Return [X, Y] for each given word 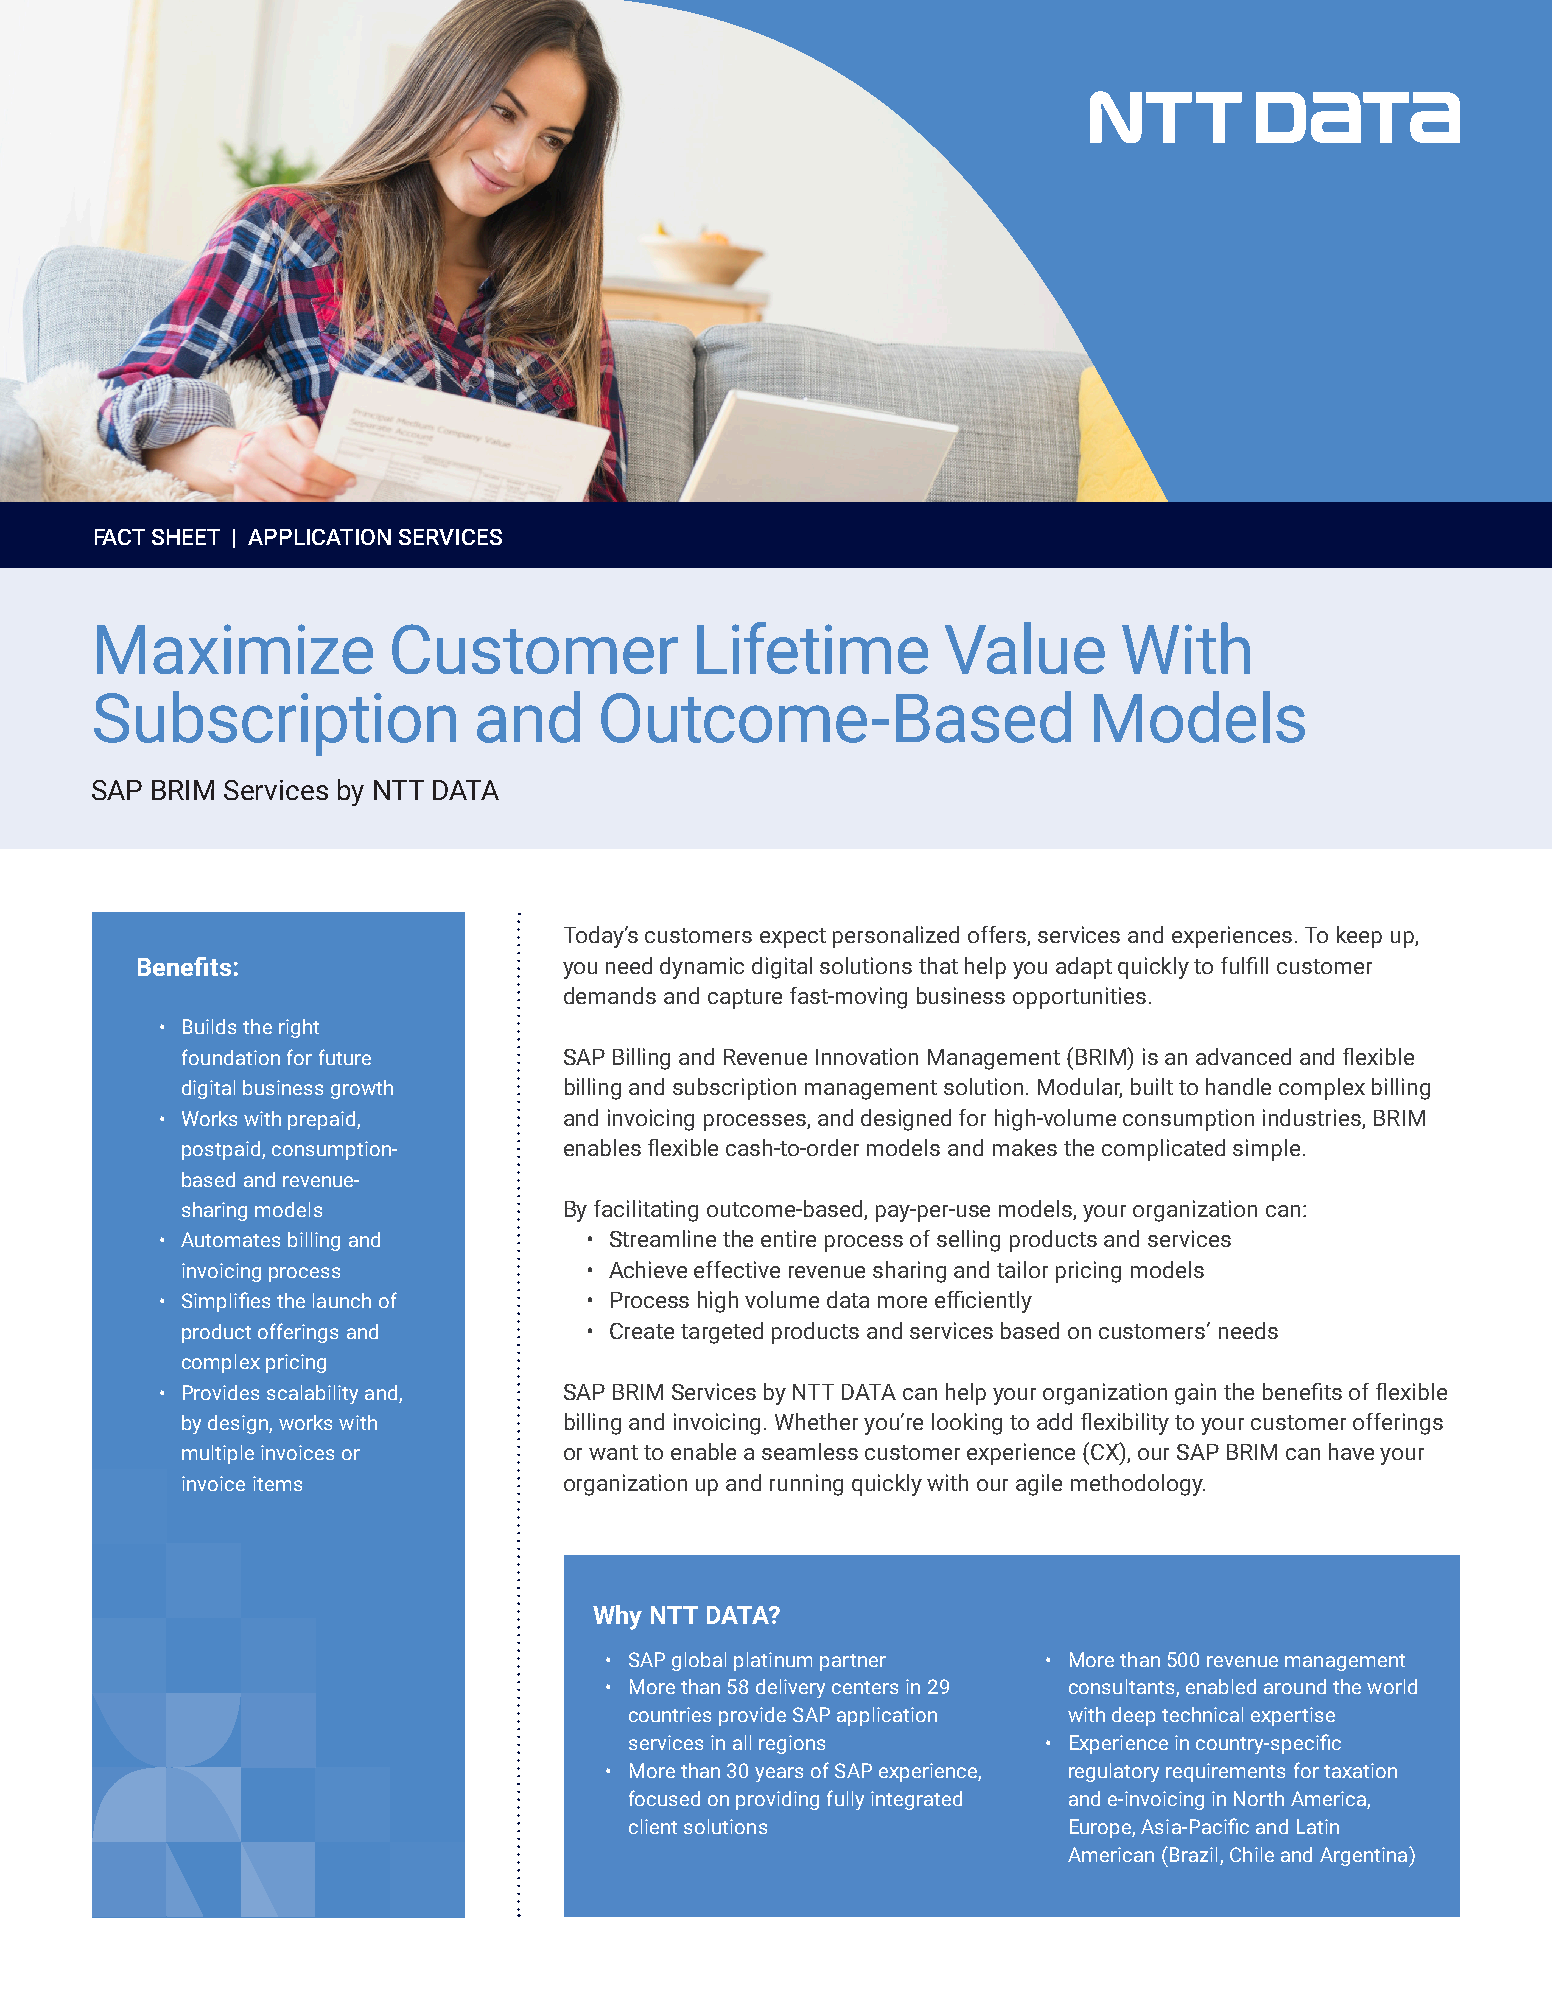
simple [1266, 1150]
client [653, 1826]
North [1259, 1798]
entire [788, 1238]
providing [777, 1800]
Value [1025, 648]
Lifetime [812, 648]
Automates [230, 1239]
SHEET [186, 537]
